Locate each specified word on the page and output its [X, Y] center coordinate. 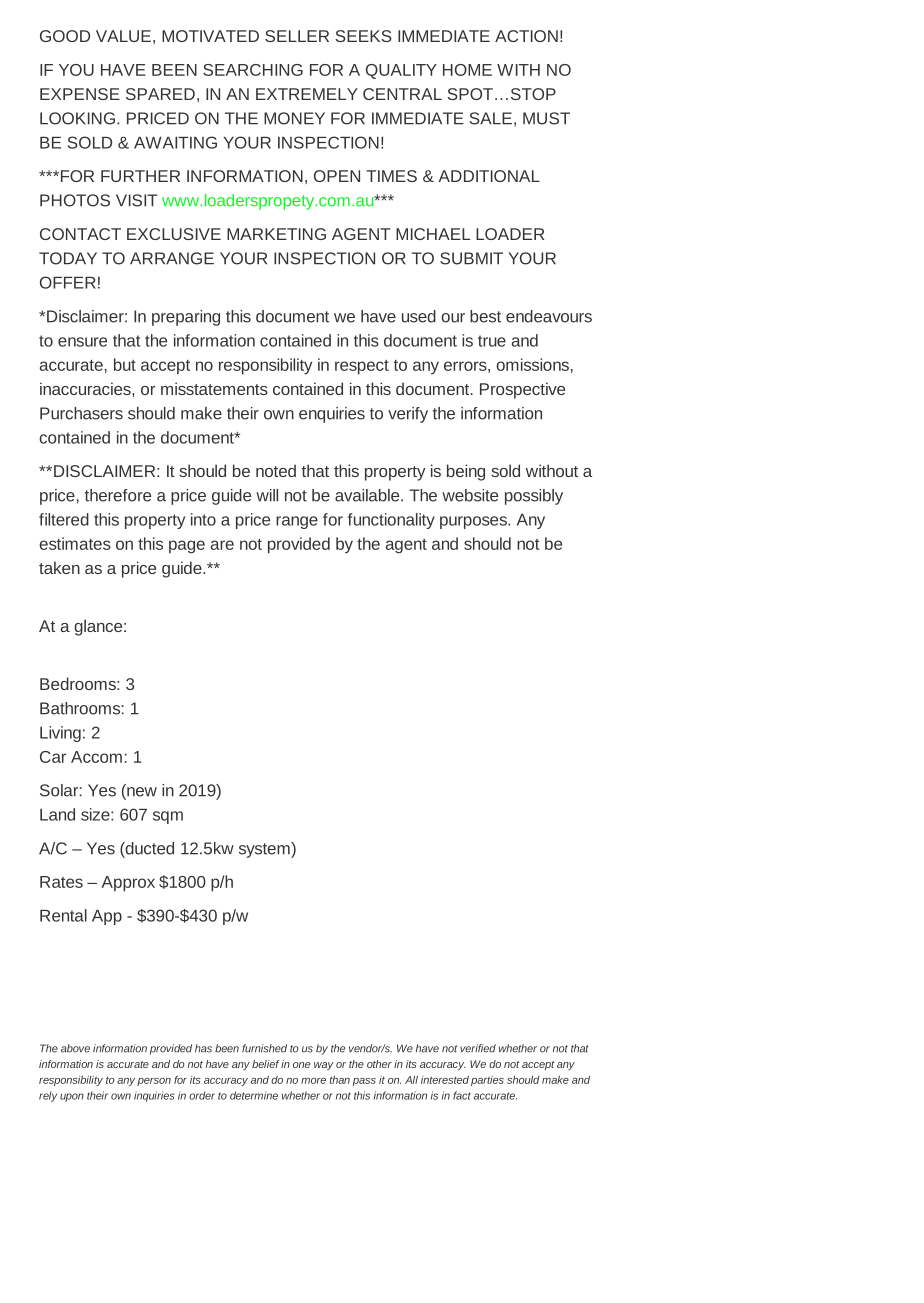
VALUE [123, 36]
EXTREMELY [307, 94]
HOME [467, 70]
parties [487, 1081]
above [75, 1048]
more [313, 1081]
